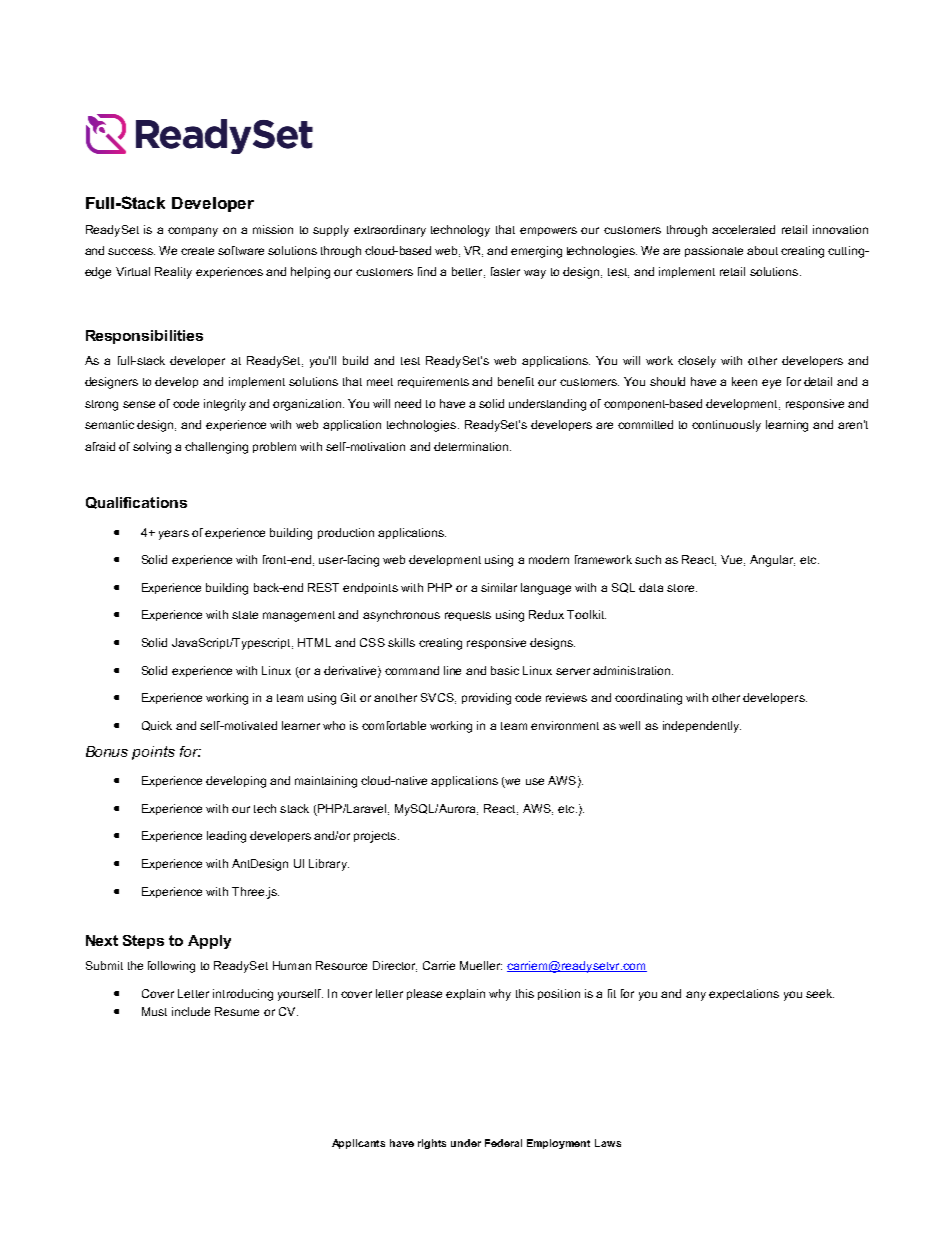 The image size is (952, 1233). What do you see at coordinates (174, 535) in the screenshot?
I see `years` at bounding box center [174, 535].
